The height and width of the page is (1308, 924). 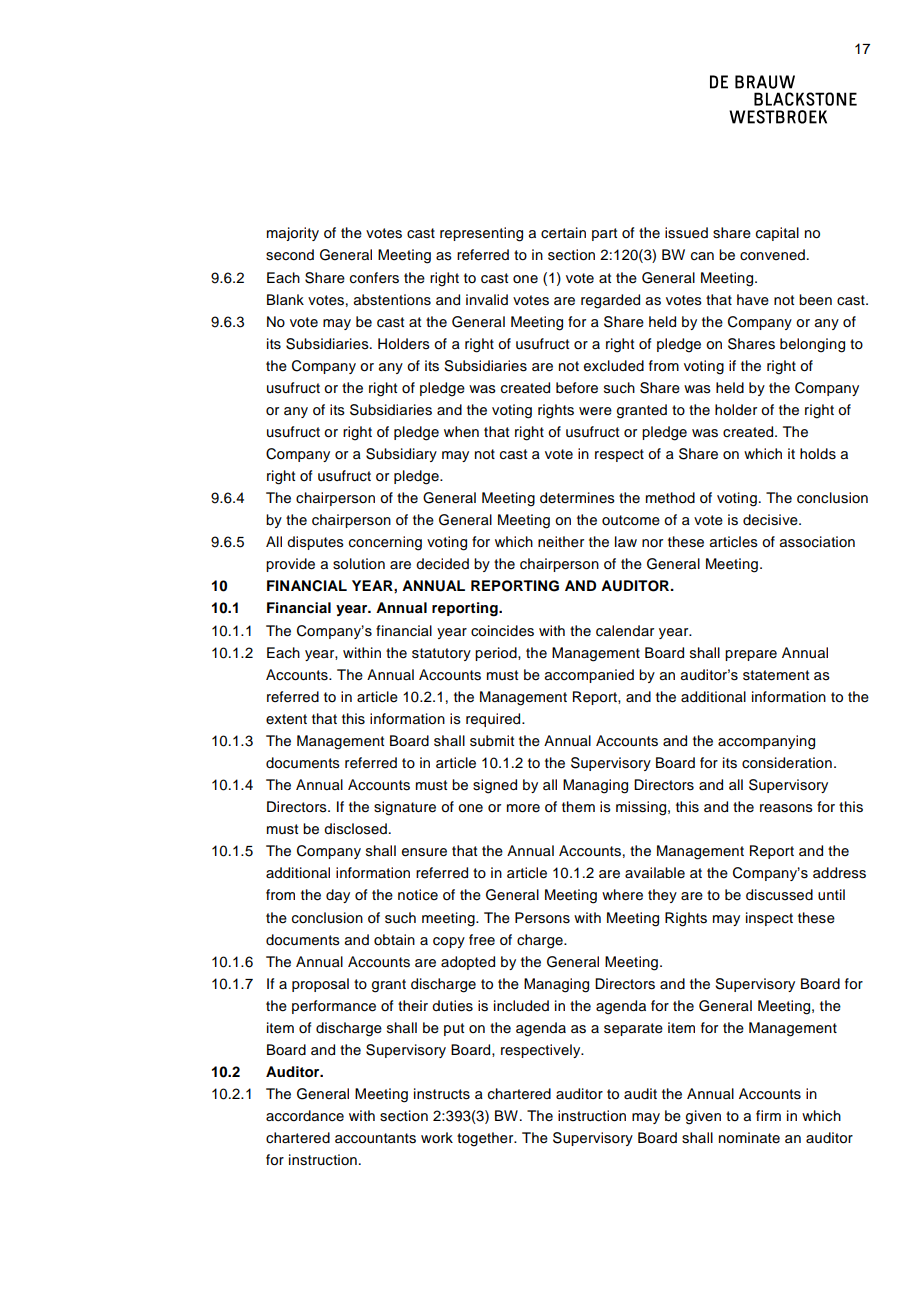 I want to click on decisive, so click(x=771, y=520).
